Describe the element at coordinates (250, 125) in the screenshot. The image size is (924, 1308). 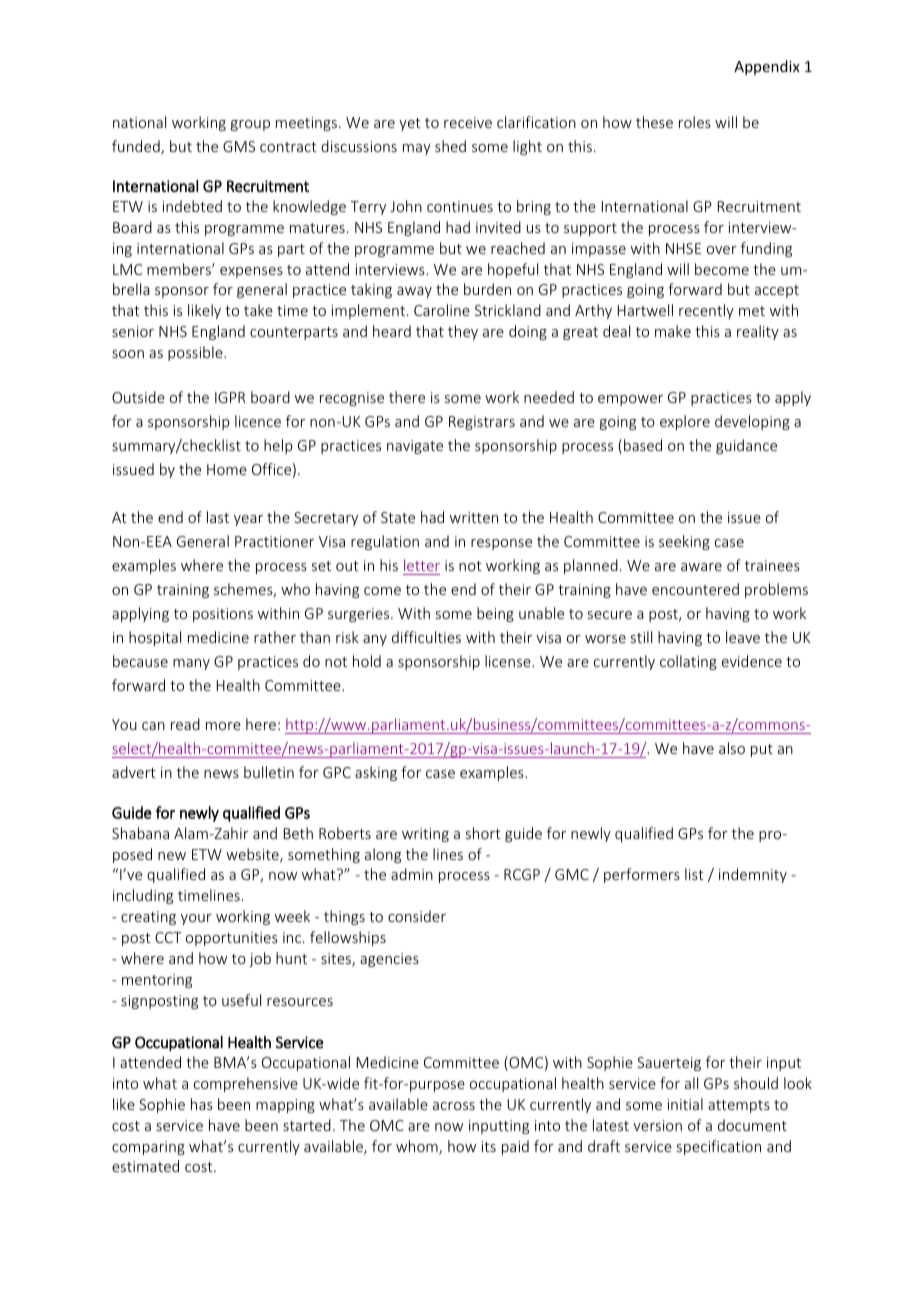
I see `group` at that location.
